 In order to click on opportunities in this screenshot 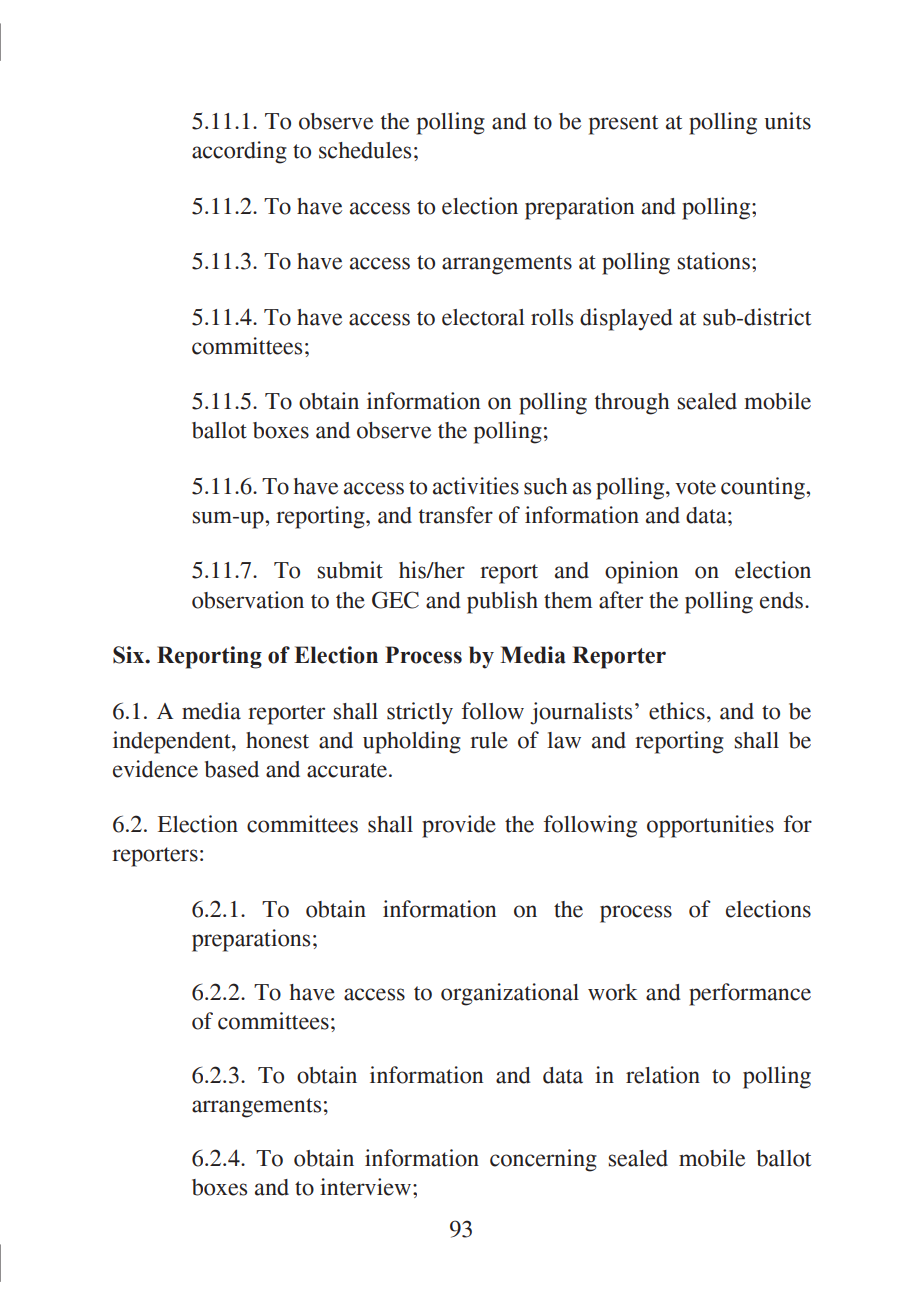, I will do `click(710, 826)`.
